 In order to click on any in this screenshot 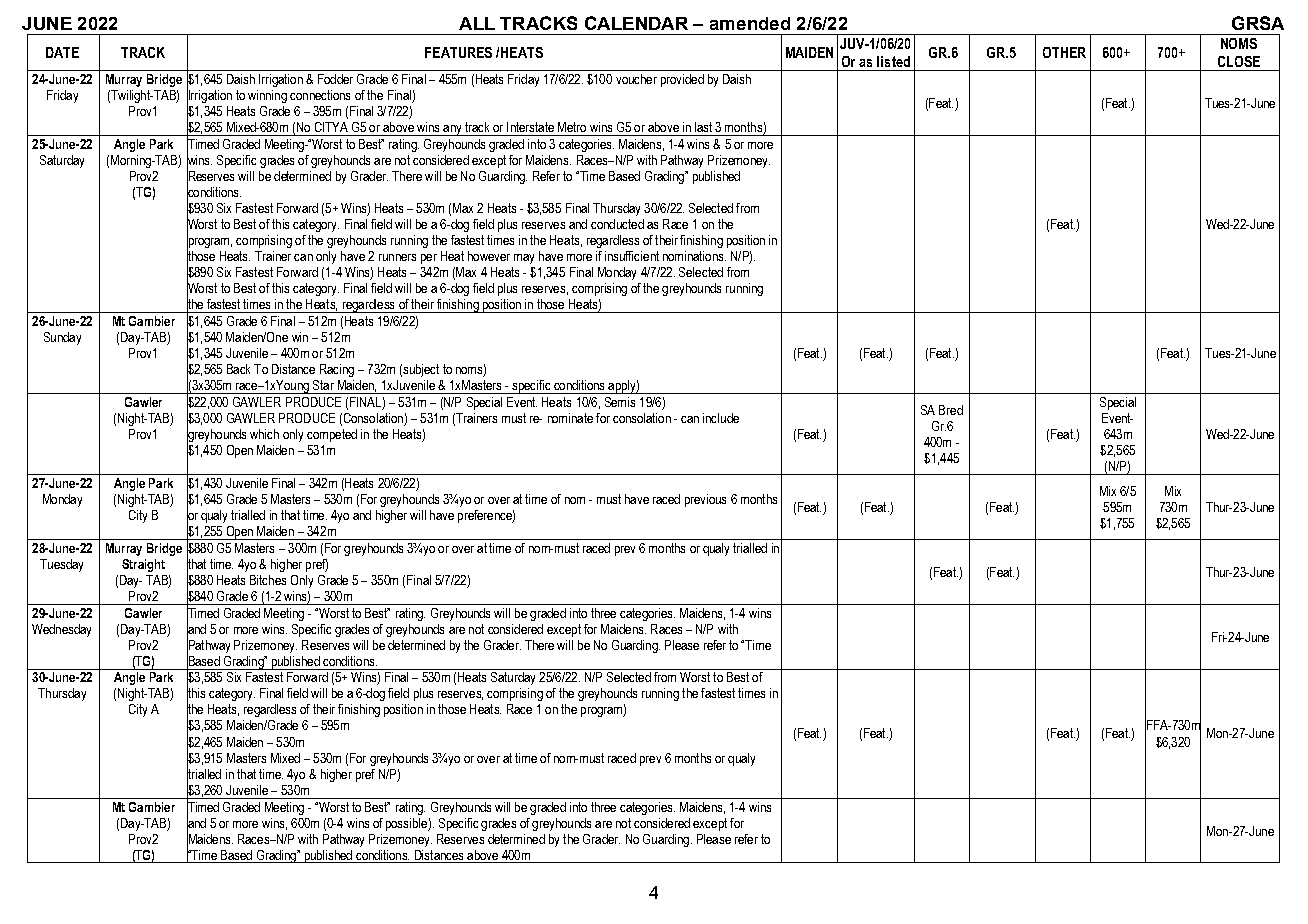, I will do `click(452, 130)`.
